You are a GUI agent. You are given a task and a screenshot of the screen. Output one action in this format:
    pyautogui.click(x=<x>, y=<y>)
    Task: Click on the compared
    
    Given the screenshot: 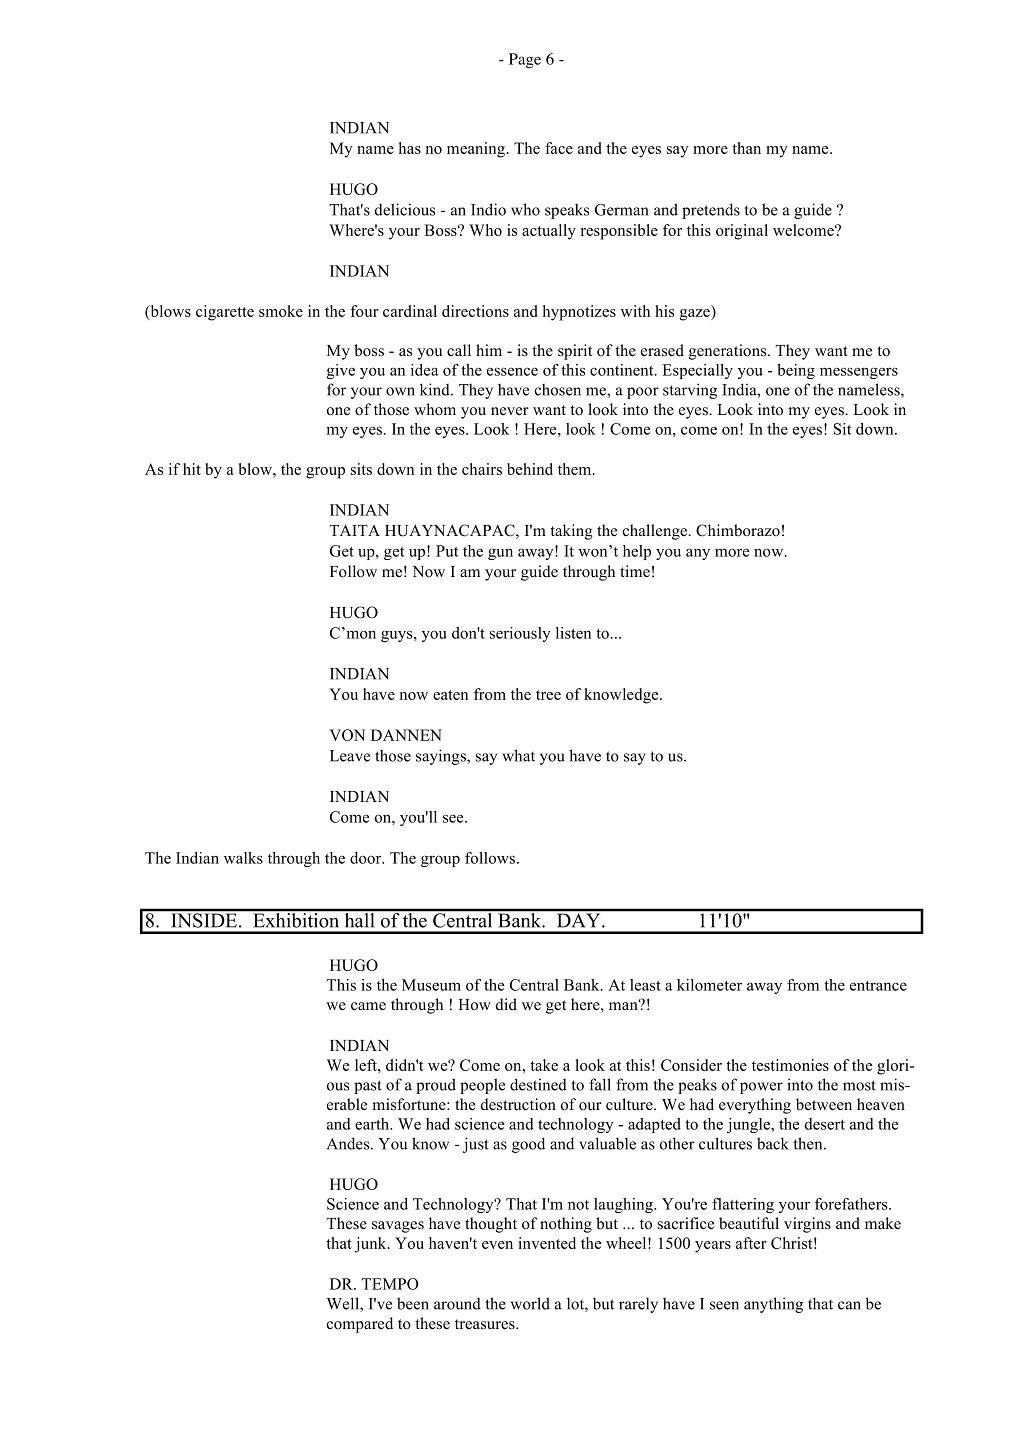 What is the action you would take?
    pyautogui.click(x=360, y=1325)
